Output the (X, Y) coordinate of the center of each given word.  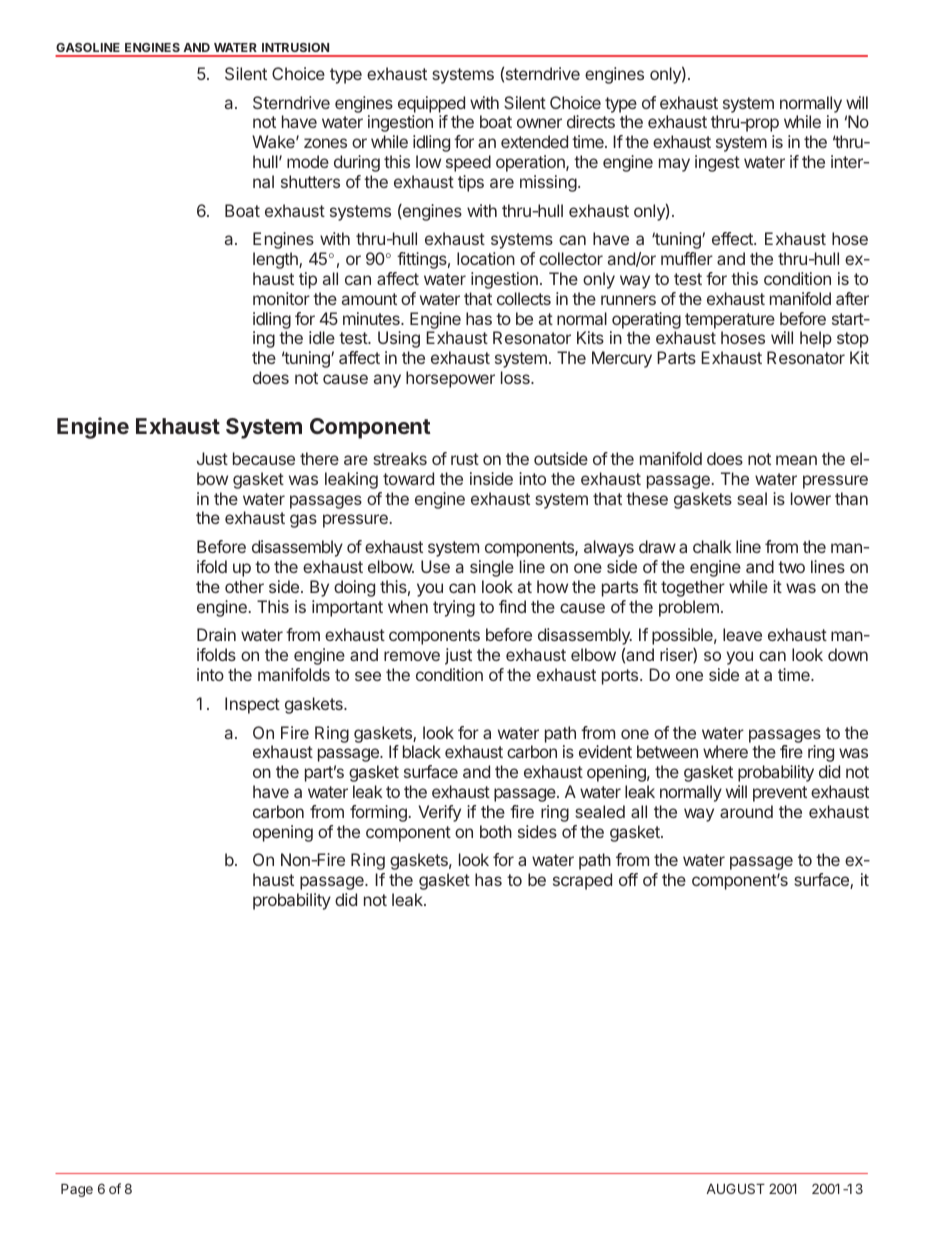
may (674, 165)
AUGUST (736, 1188)
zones (325, 143)
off (628, 879)
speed (468, 163)
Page (77, 1190)
